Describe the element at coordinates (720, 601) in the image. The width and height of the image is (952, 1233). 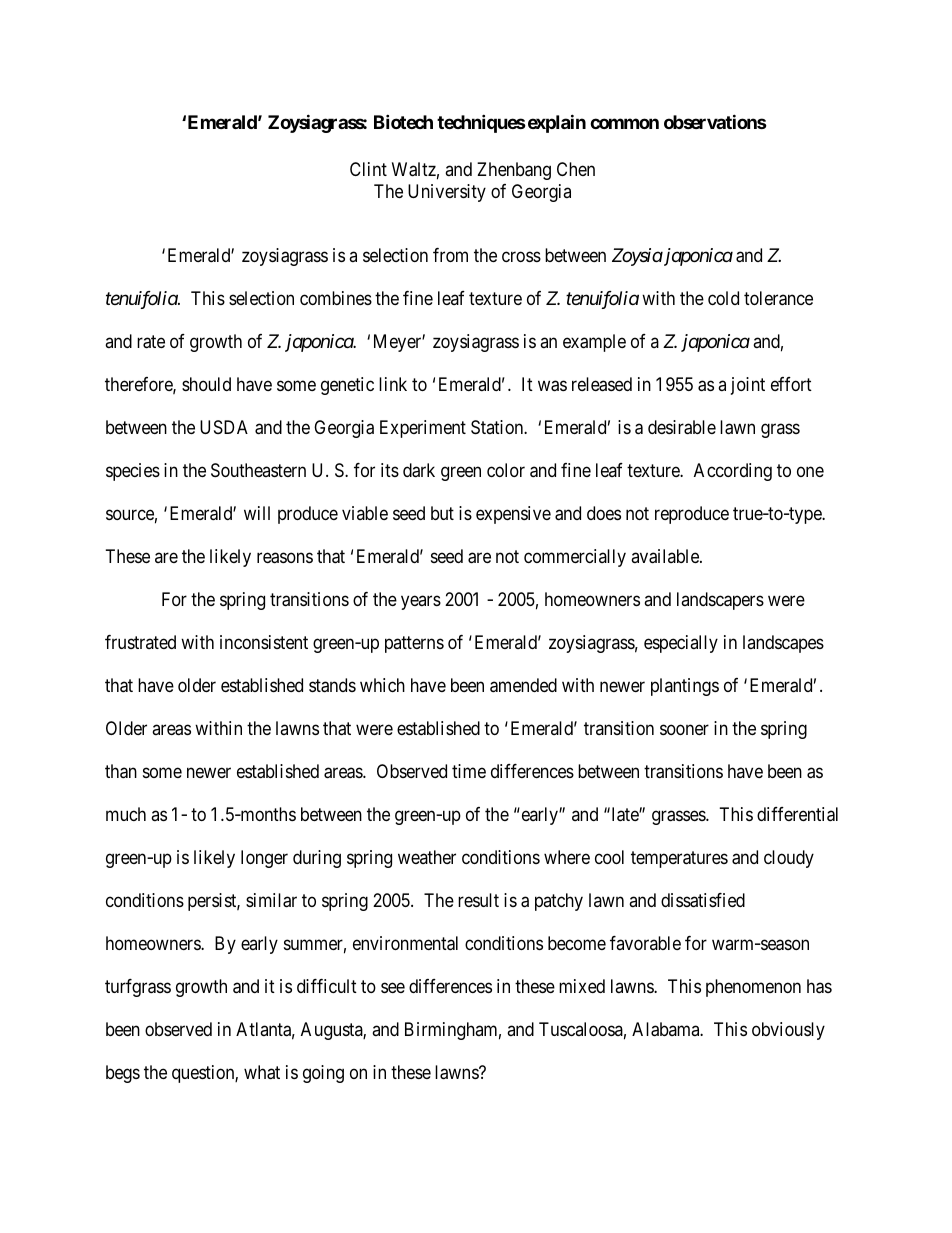
I see `landscapers` at that location.
